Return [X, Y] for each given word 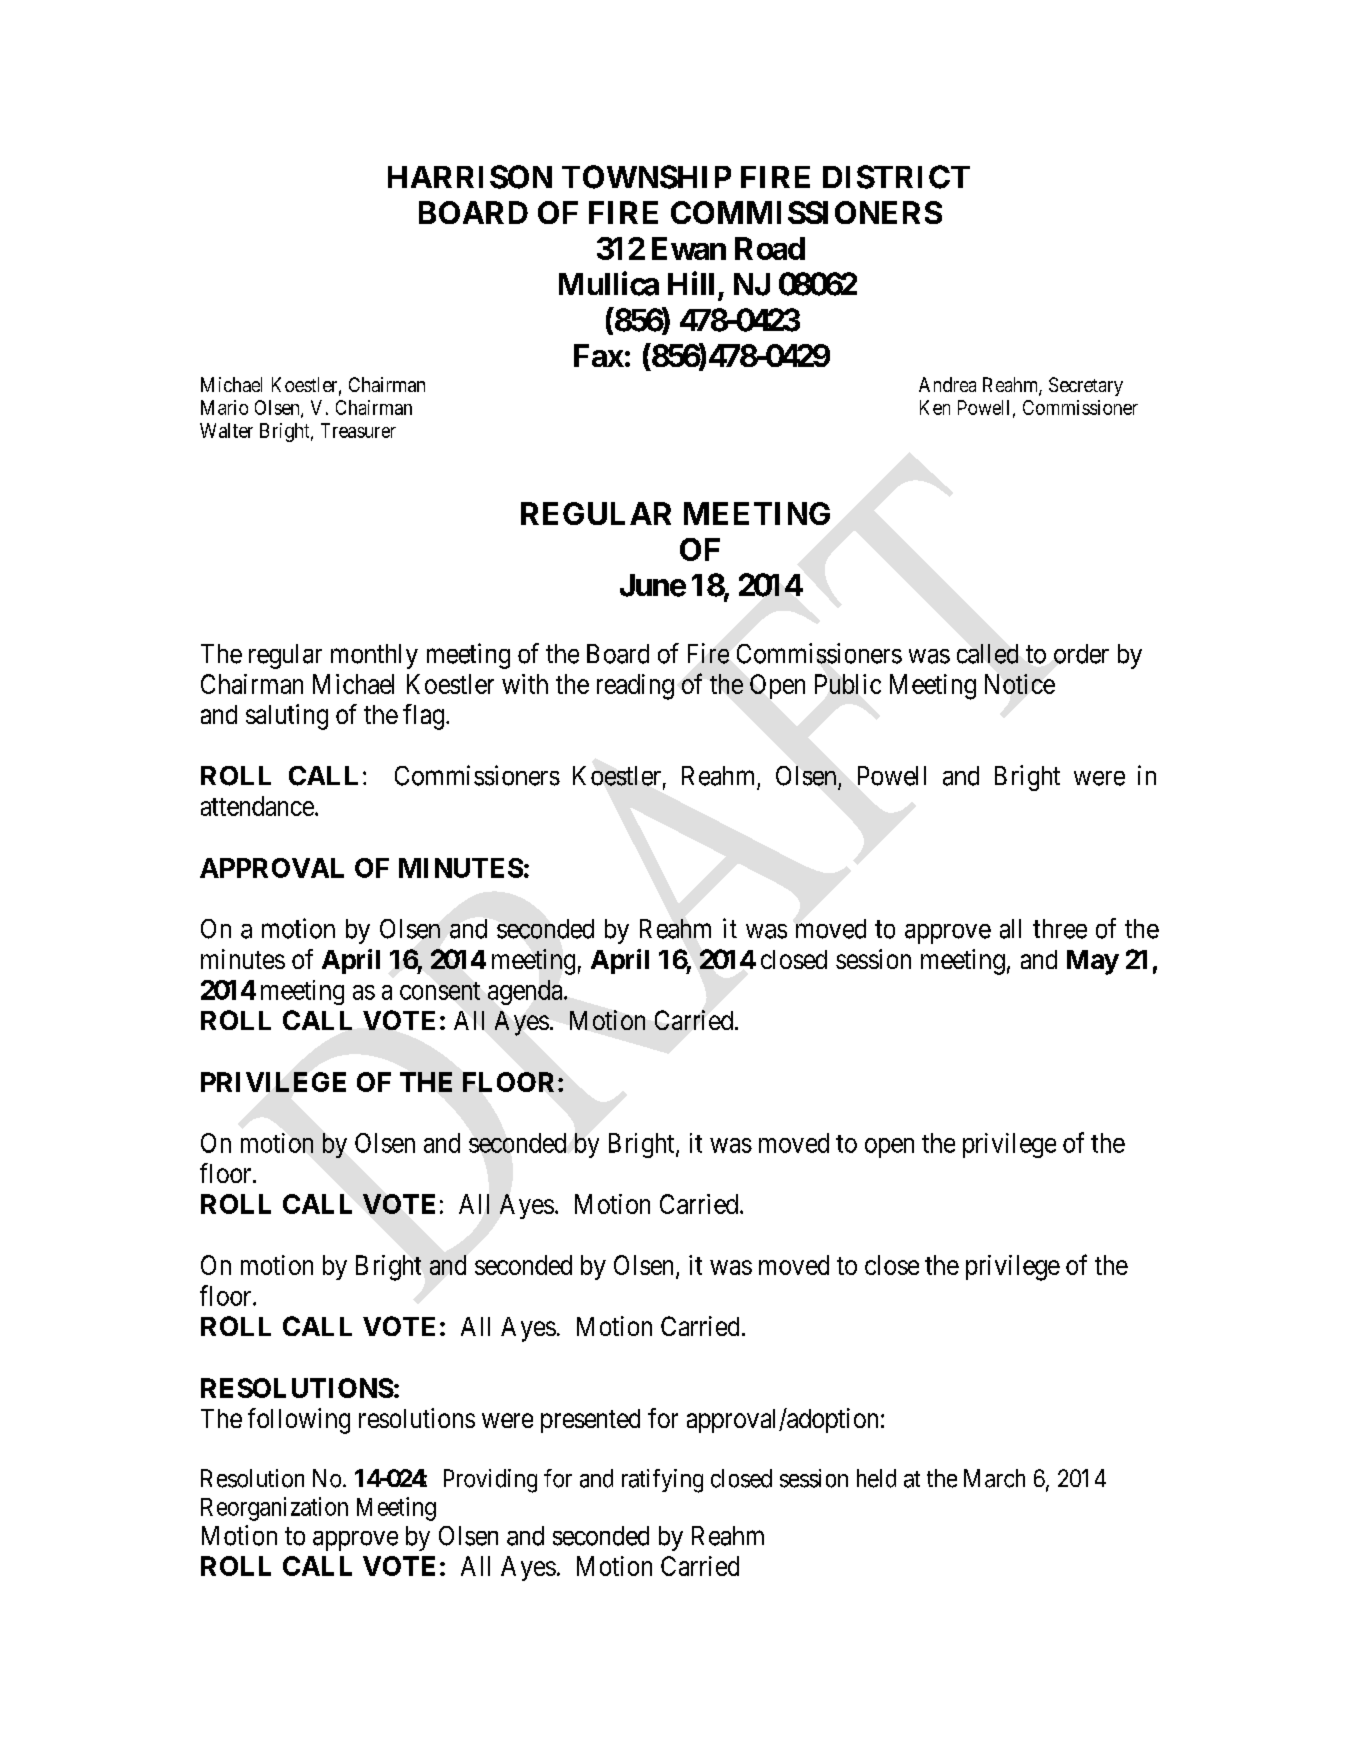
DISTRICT [896, 177]
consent [440, 991]
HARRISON [470, 177]
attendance [257, 806]
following [299, 1421]
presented [590, 1421]
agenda [526, 992]
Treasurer [358, 430]
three [1060, 929]
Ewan [689, 248]
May [1093, 962]
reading [635, 687]
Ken [935, 407]
